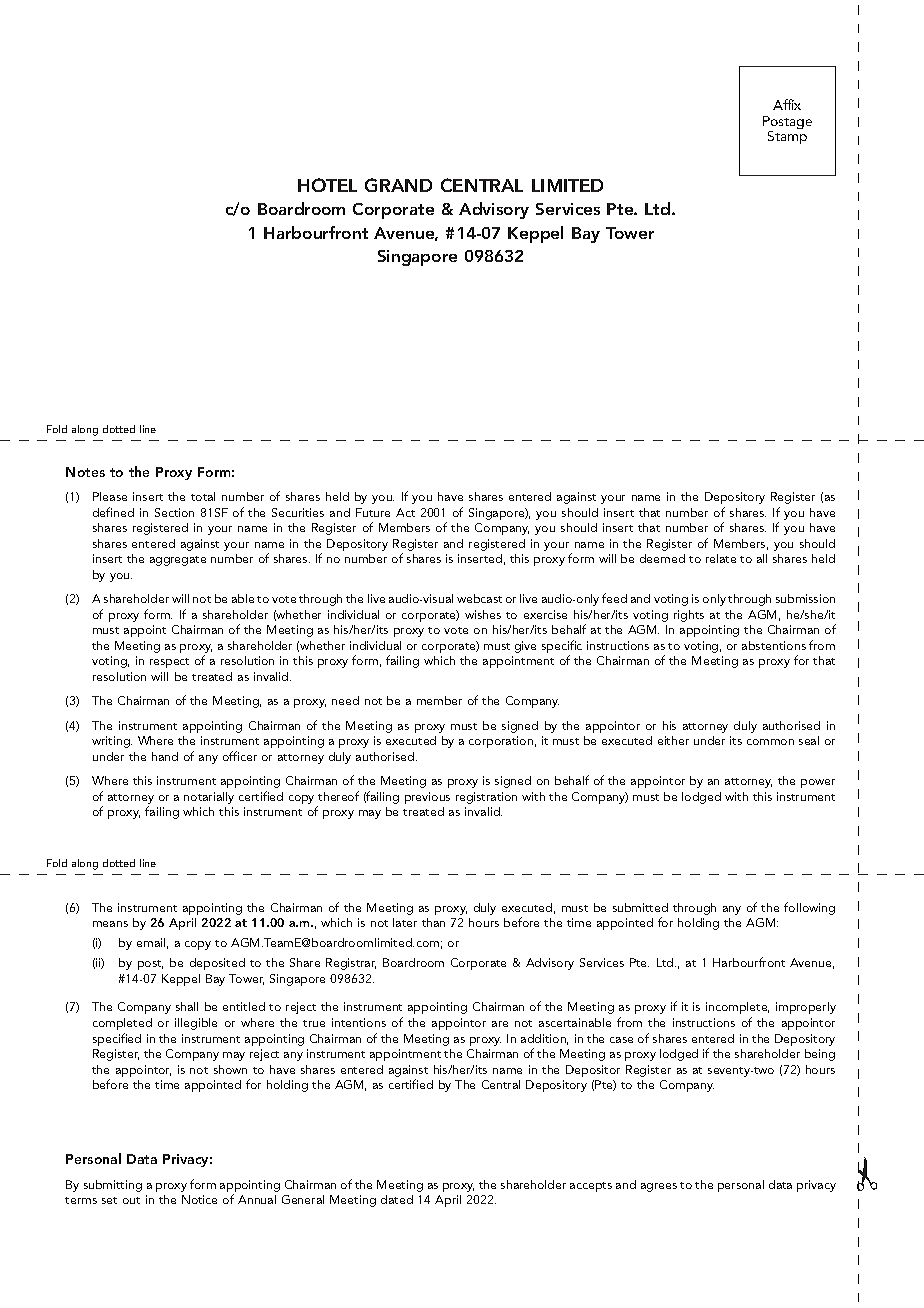 The height and width of the image is (1308, 924). What do you see at coordinates (199, 1199) in the image?
I see `Notice` at bounding box center [199, 1199].
